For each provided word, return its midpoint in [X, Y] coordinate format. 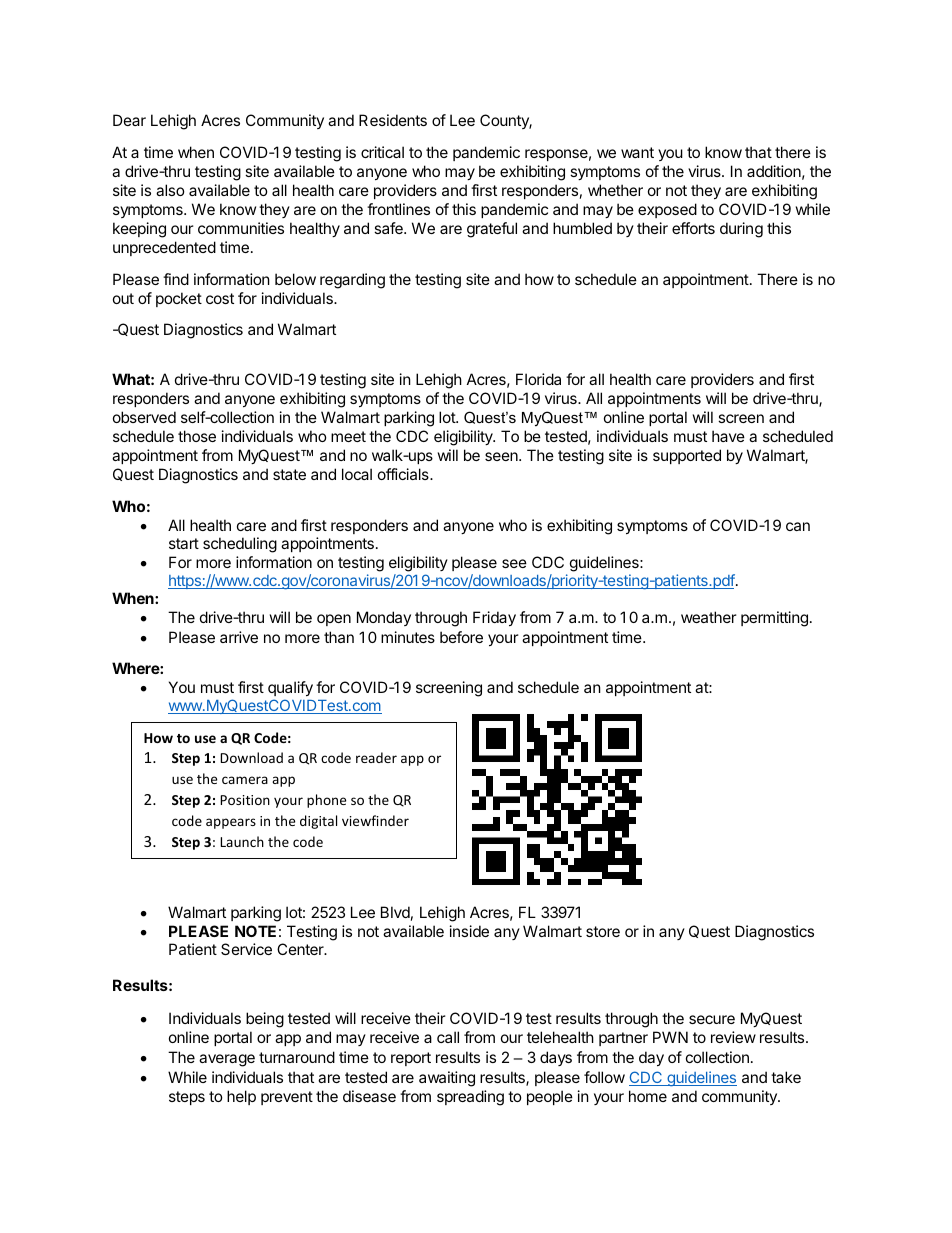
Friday [494, 618]
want [637, 152]
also [170, 190]
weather [709, 617]
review [733, 1037]
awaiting [447, 1079]
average [227, 1060]
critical [382, 152]
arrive [239, 637]
